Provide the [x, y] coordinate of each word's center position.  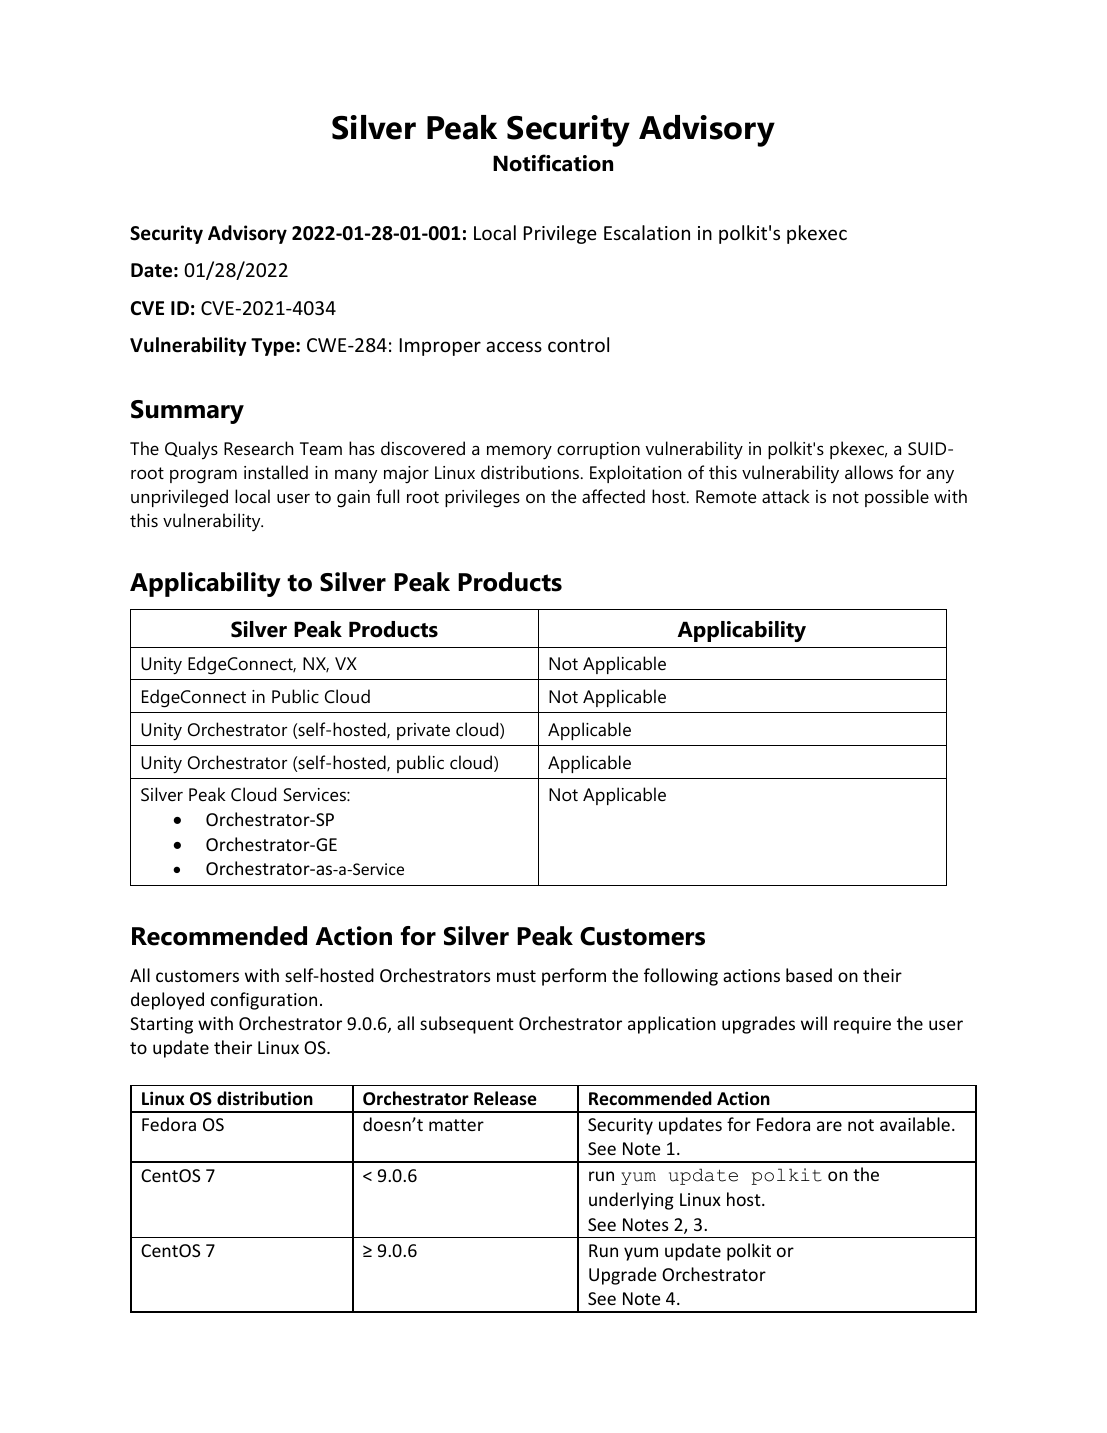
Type [274, 347]
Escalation [647, 232]
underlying [631, 1201]
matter [456, 1125]
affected [613, 496]
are [829, 1126]
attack [786, 496]
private [423, 731]
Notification [553, 163]
